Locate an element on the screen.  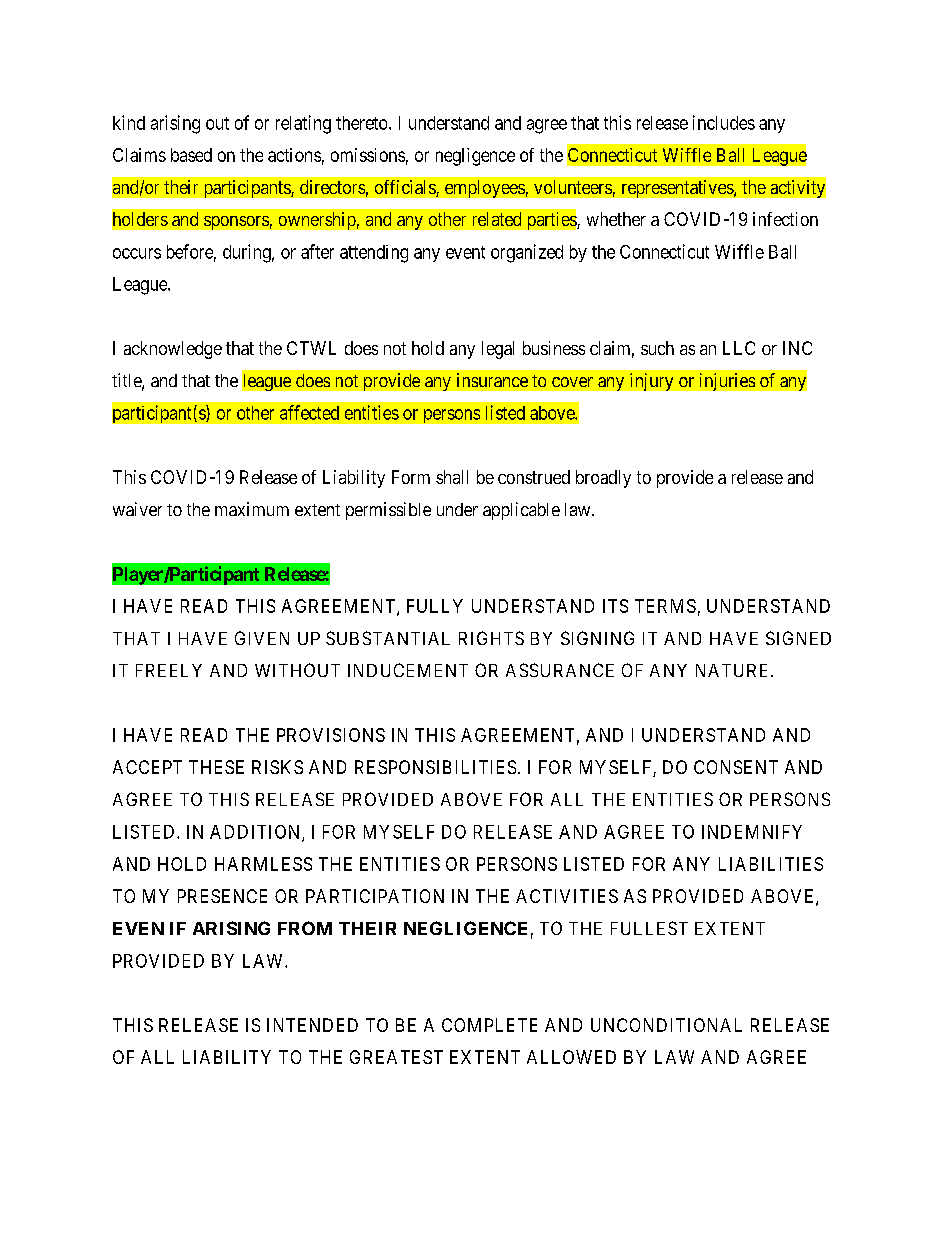
COMPLETE is located at coordinates (489, 1025).
